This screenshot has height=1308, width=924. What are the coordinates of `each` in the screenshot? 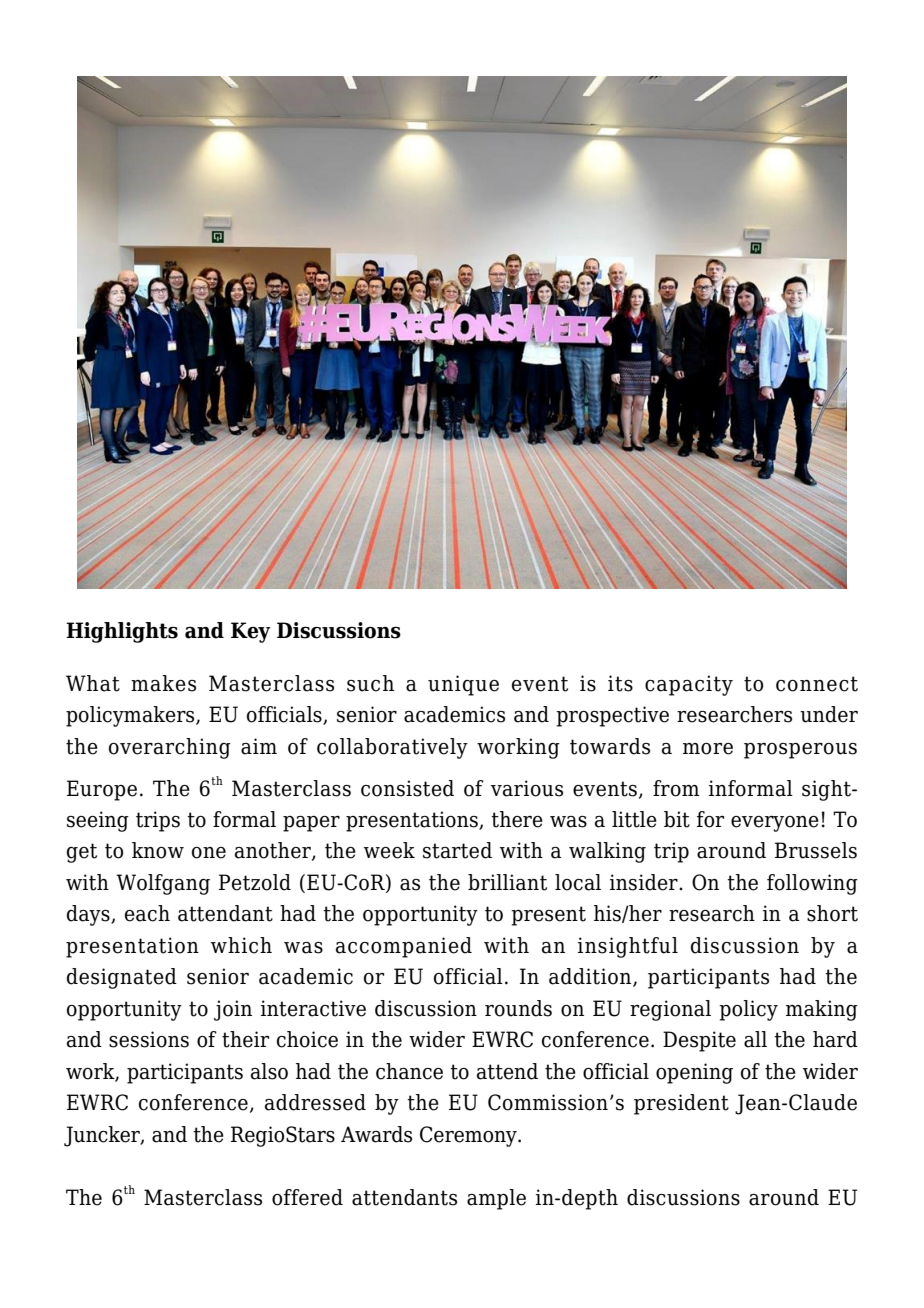 It's located at (147, 913).
